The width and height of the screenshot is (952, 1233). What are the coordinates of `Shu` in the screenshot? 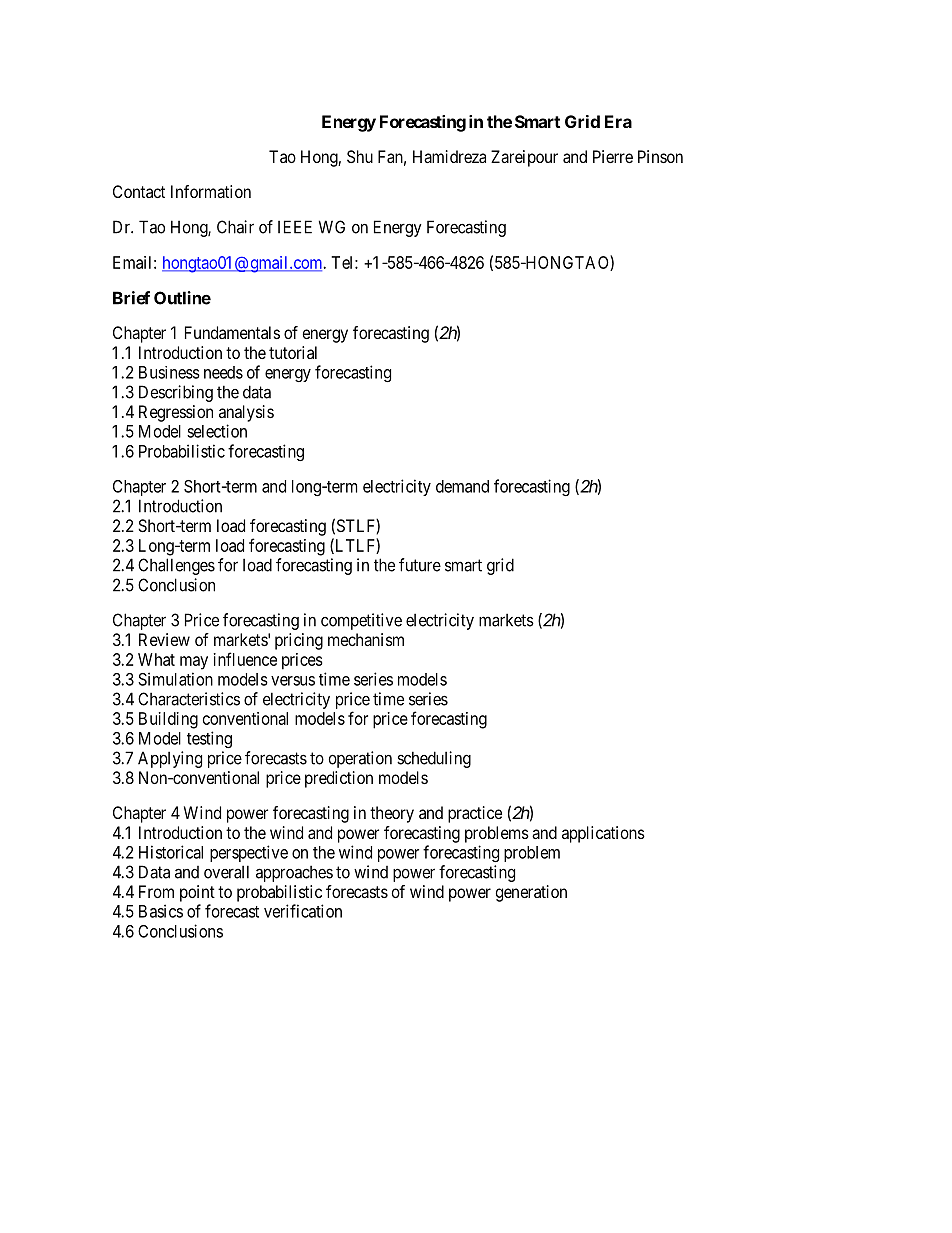 It's located at (360, 156).
